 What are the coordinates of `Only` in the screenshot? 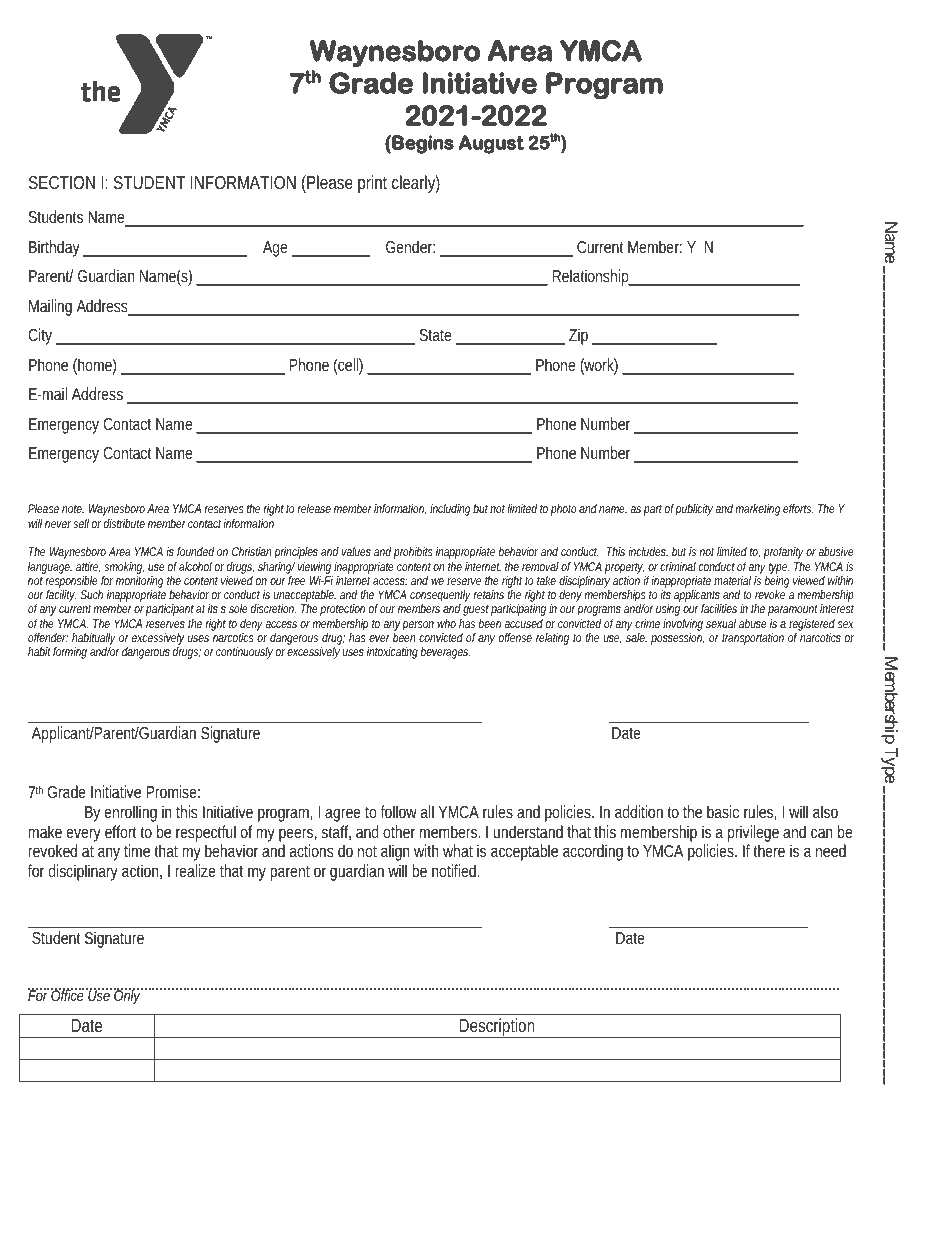 It's located at (128, 996).
